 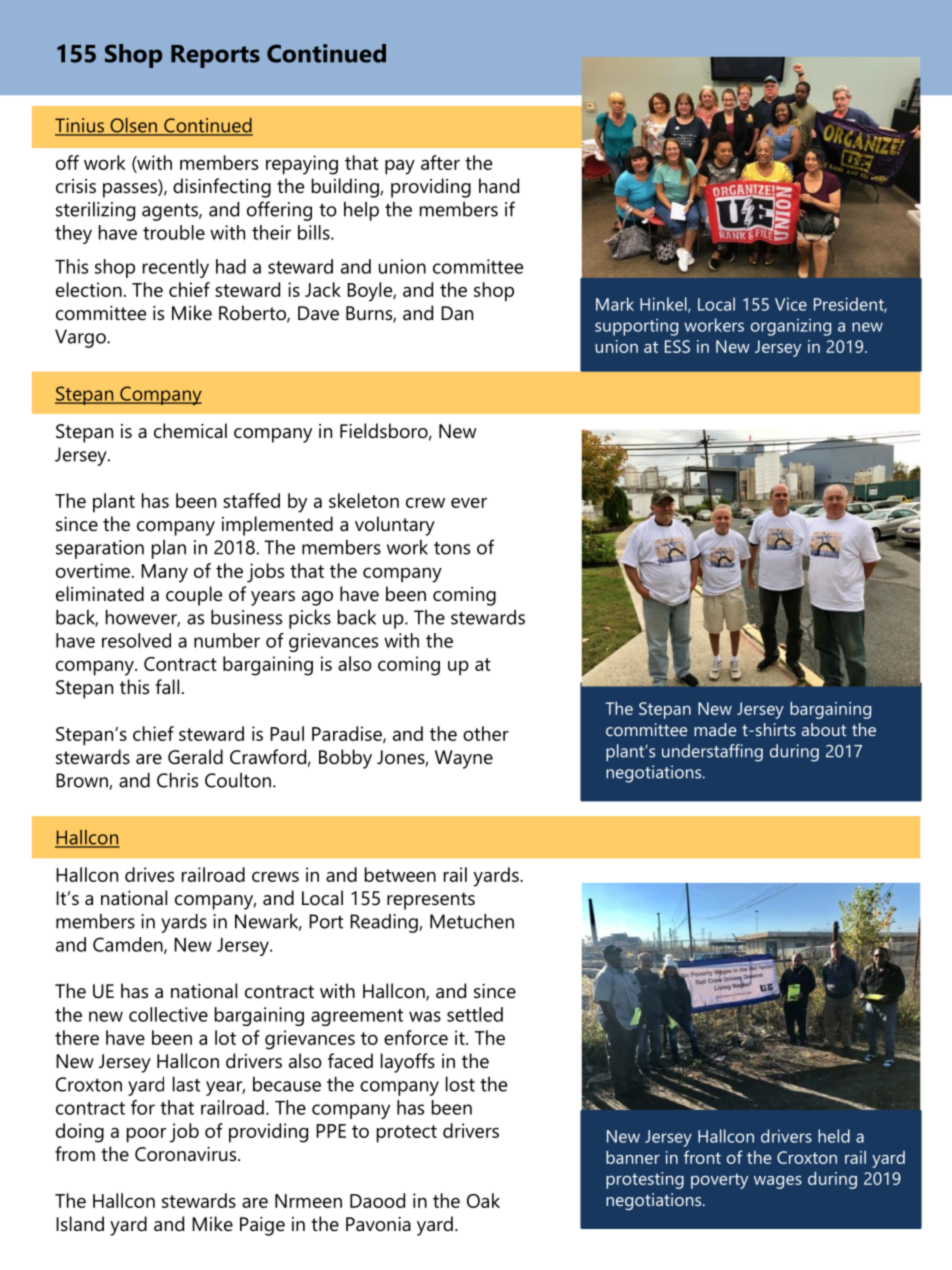 I want to click on fall, so click(x=167, y=687).
